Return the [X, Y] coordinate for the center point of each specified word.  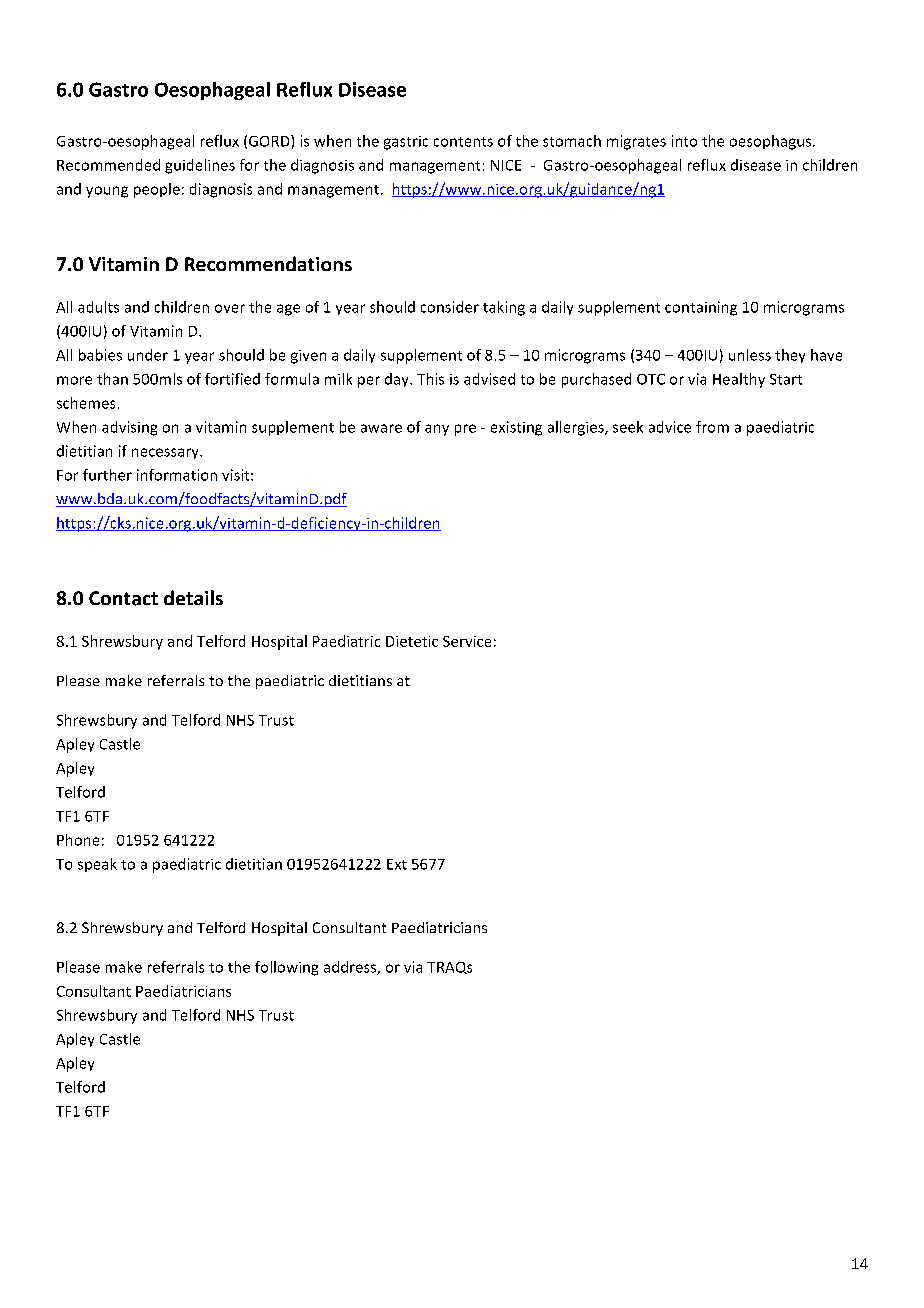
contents [463, 142]
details [193, 597]
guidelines [200, 166]
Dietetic [412, 641]
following [286, 968]
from [712, 427]
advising [129, 428]
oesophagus [772, 142]
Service [467, 641]
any [437, 430]
